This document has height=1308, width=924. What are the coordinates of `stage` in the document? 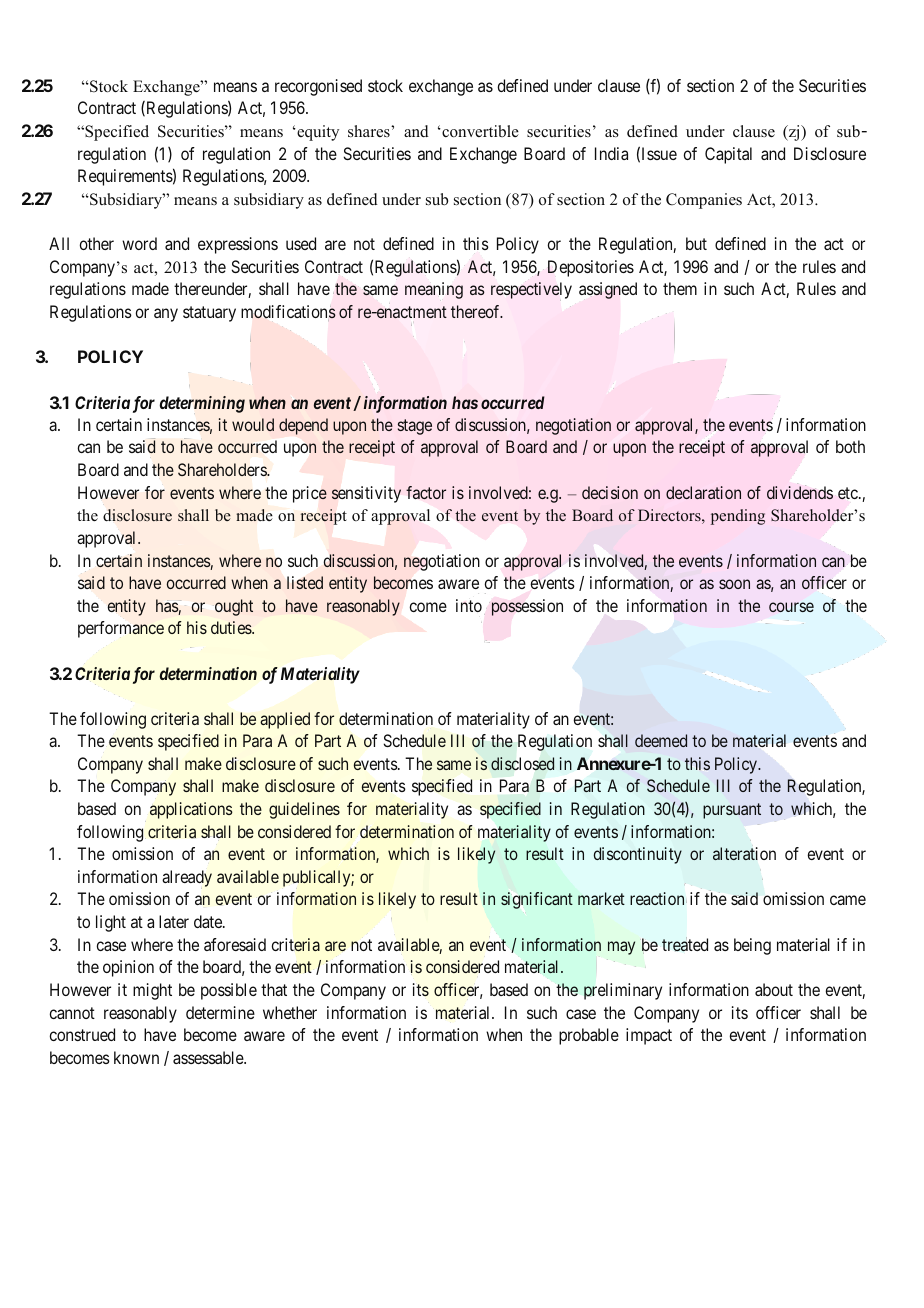 It's located at (415, 427).
